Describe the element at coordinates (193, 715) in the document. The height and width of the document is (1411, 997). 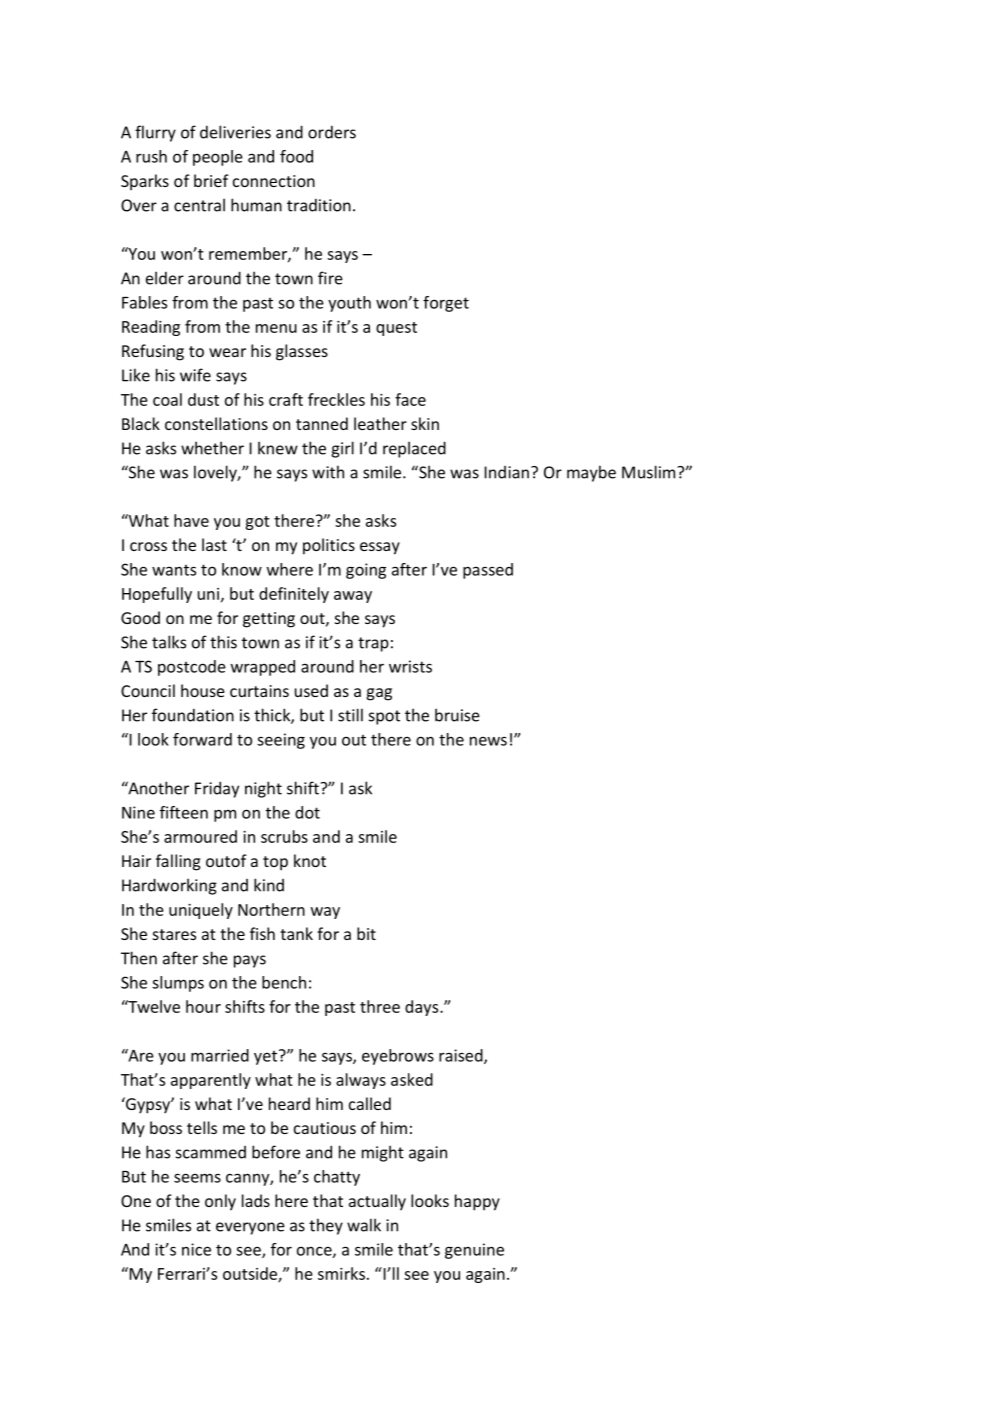
I see `foundation` at that location.
